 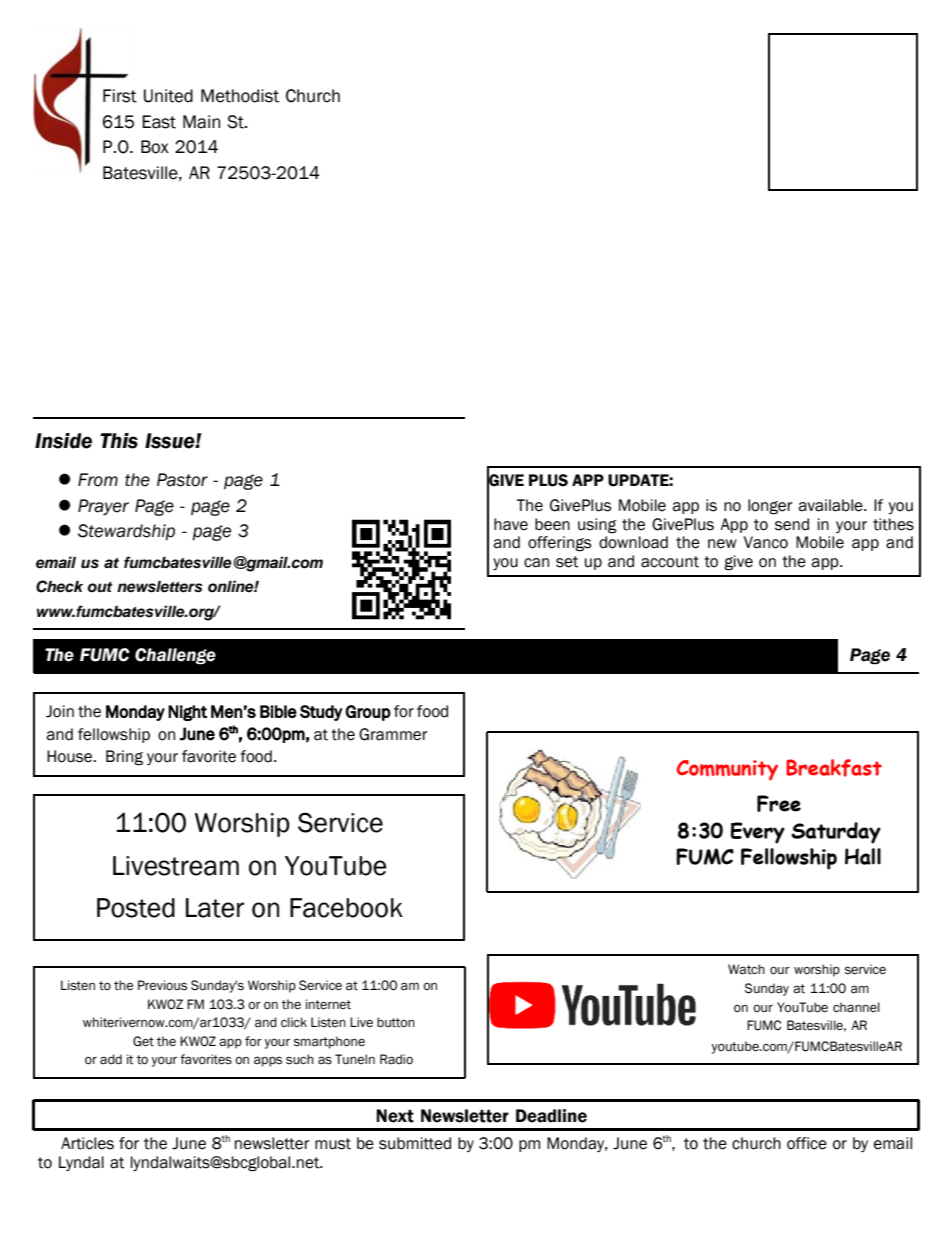 I want to click on Methodist, so click(x=240, y=96).
